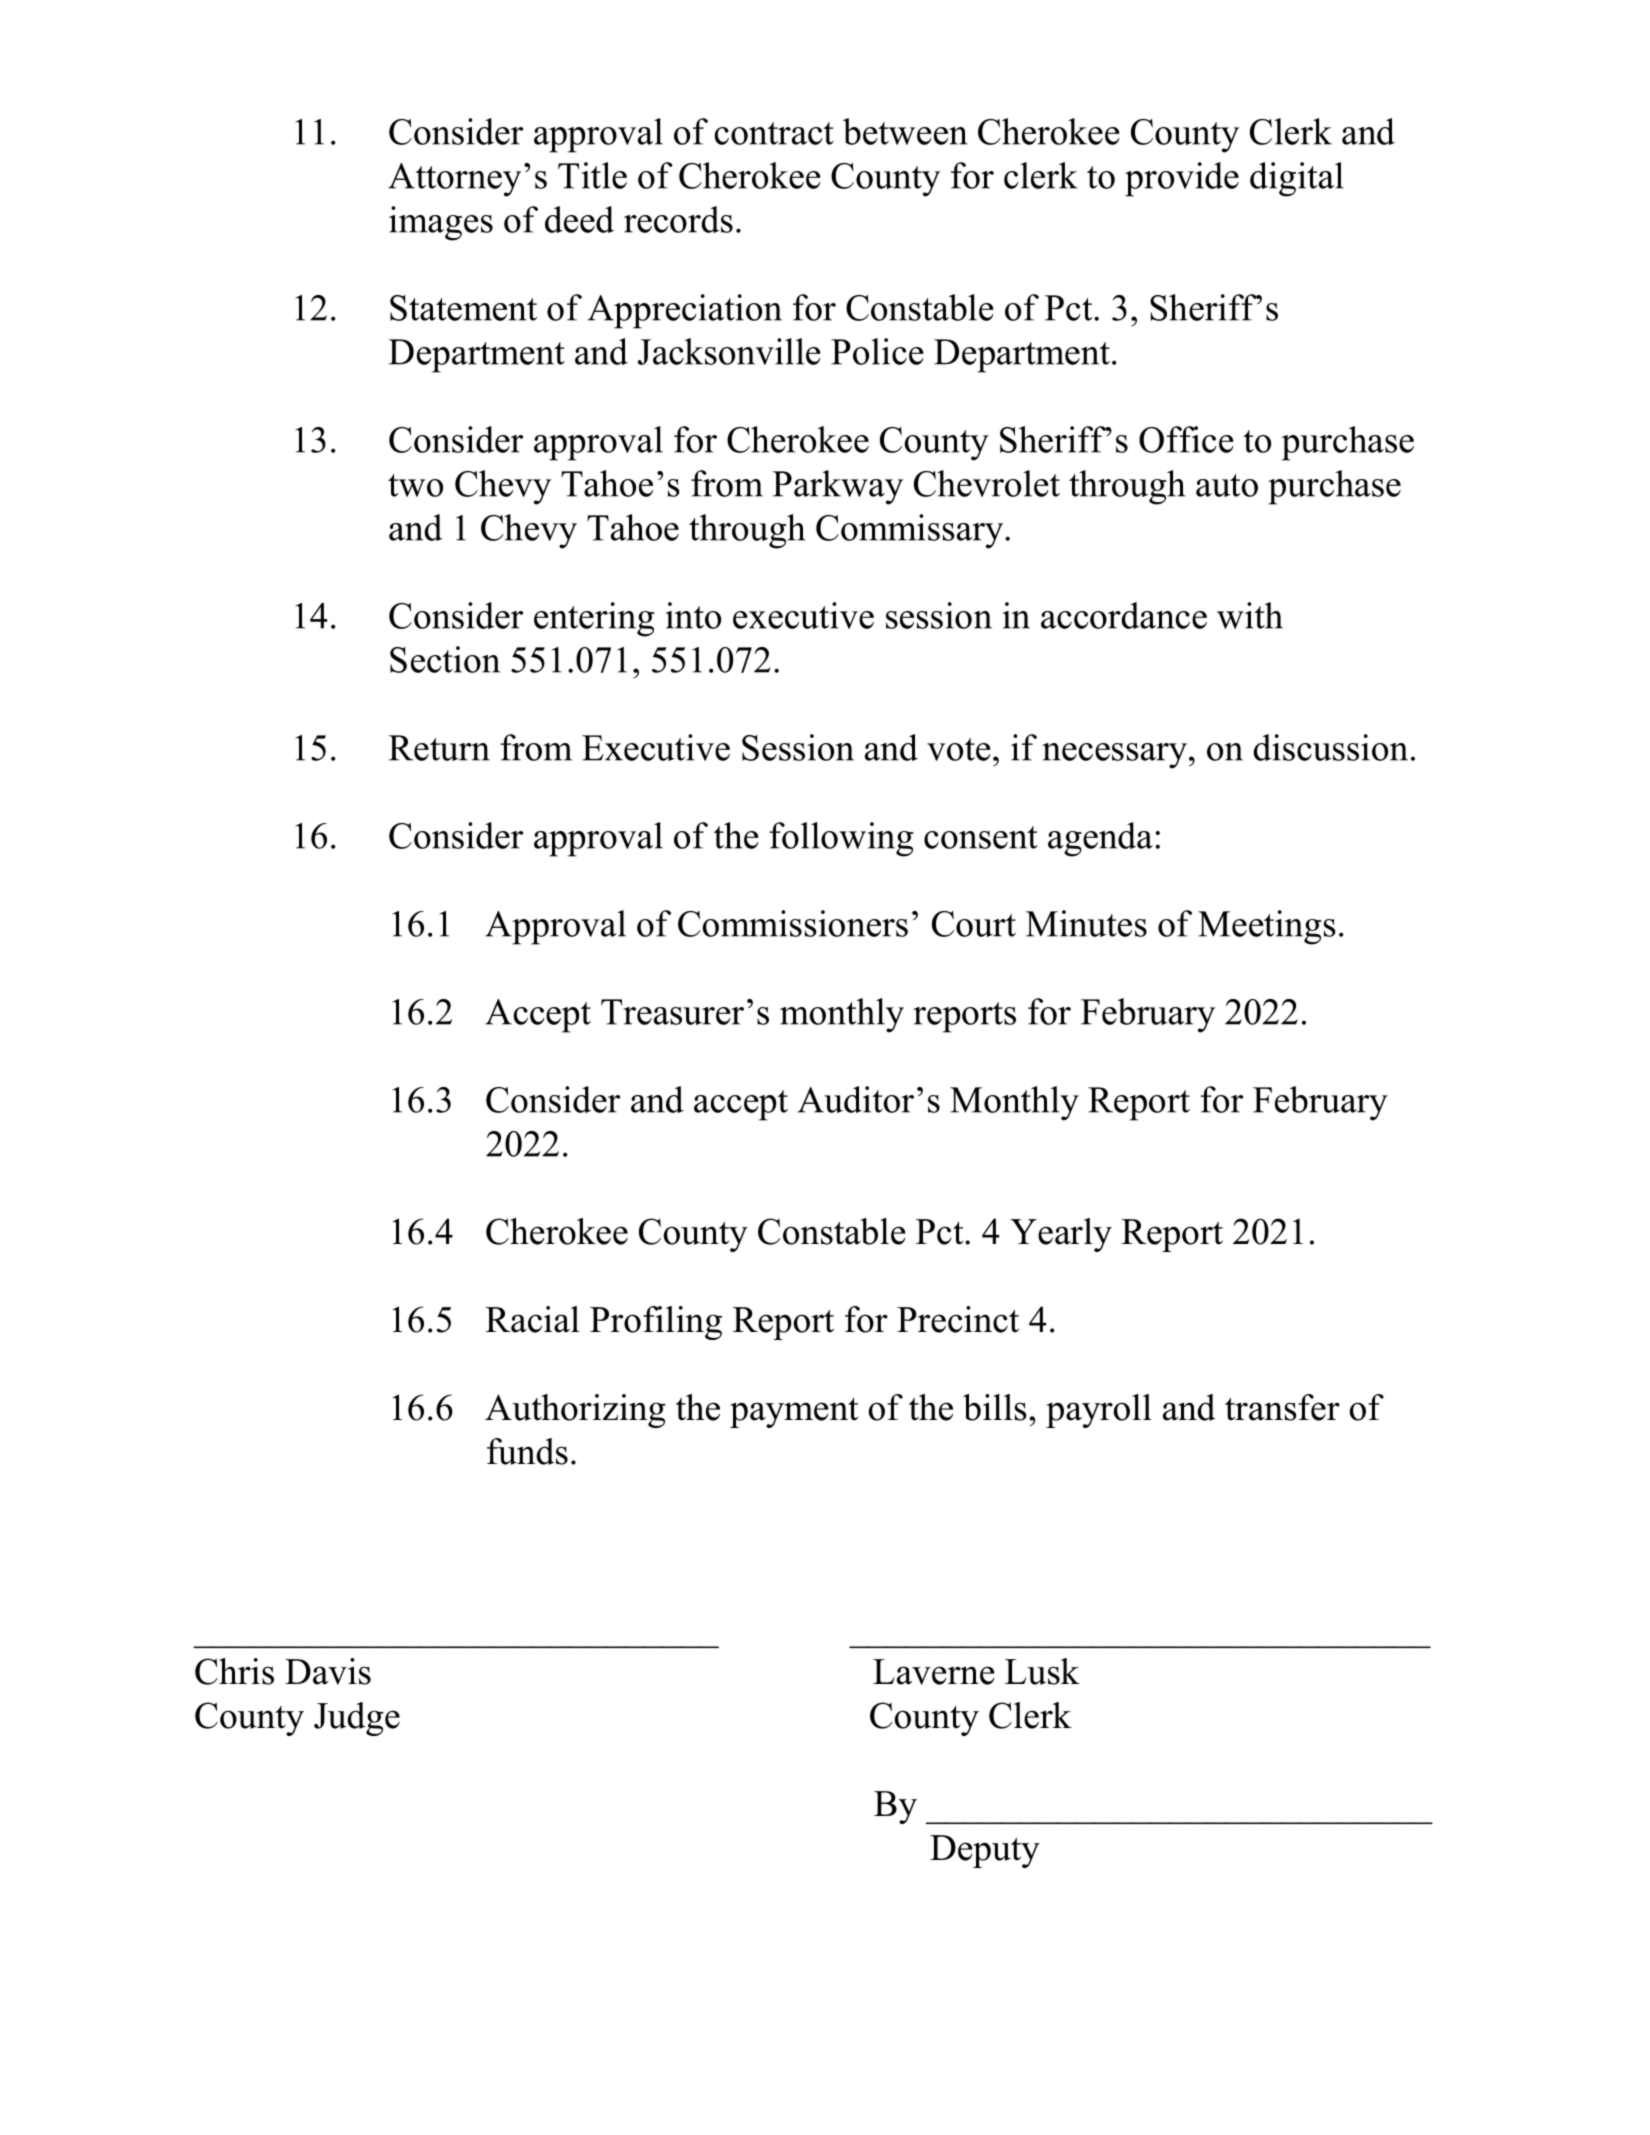  I want to click on Judge, so click(357, 1719).
